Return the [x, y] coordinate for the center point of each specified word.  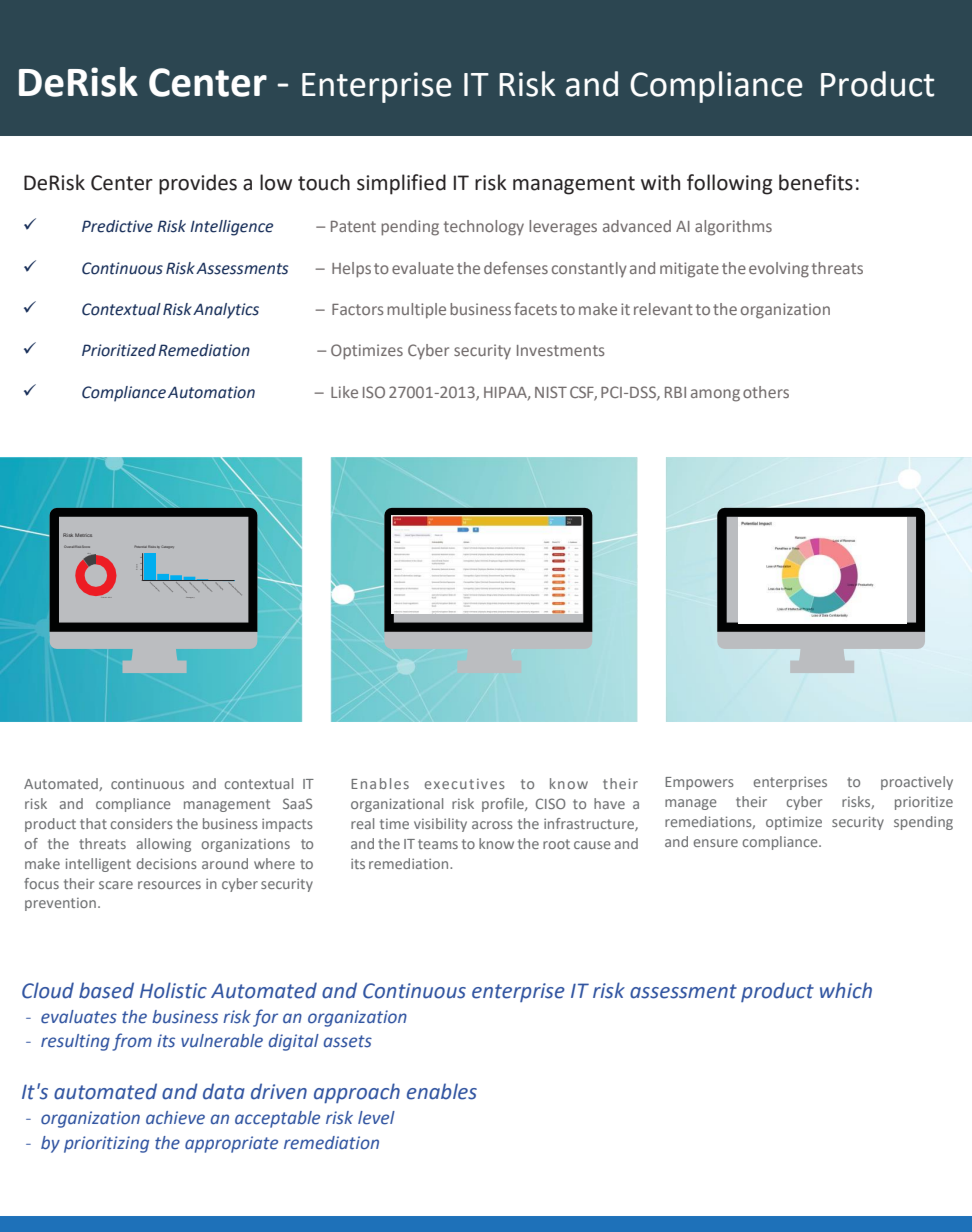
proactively [917, 783]
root [556, 844]
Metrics [83, 535]
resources [169, 885]
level [376, 1118]
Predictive [117, 226]
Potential [141, 547]
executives [465, 784]
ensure [716, 843]
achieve [175, 1118]
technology [484, 228]
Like [344, 392]
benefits [816, 182]
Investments [561, 350]
